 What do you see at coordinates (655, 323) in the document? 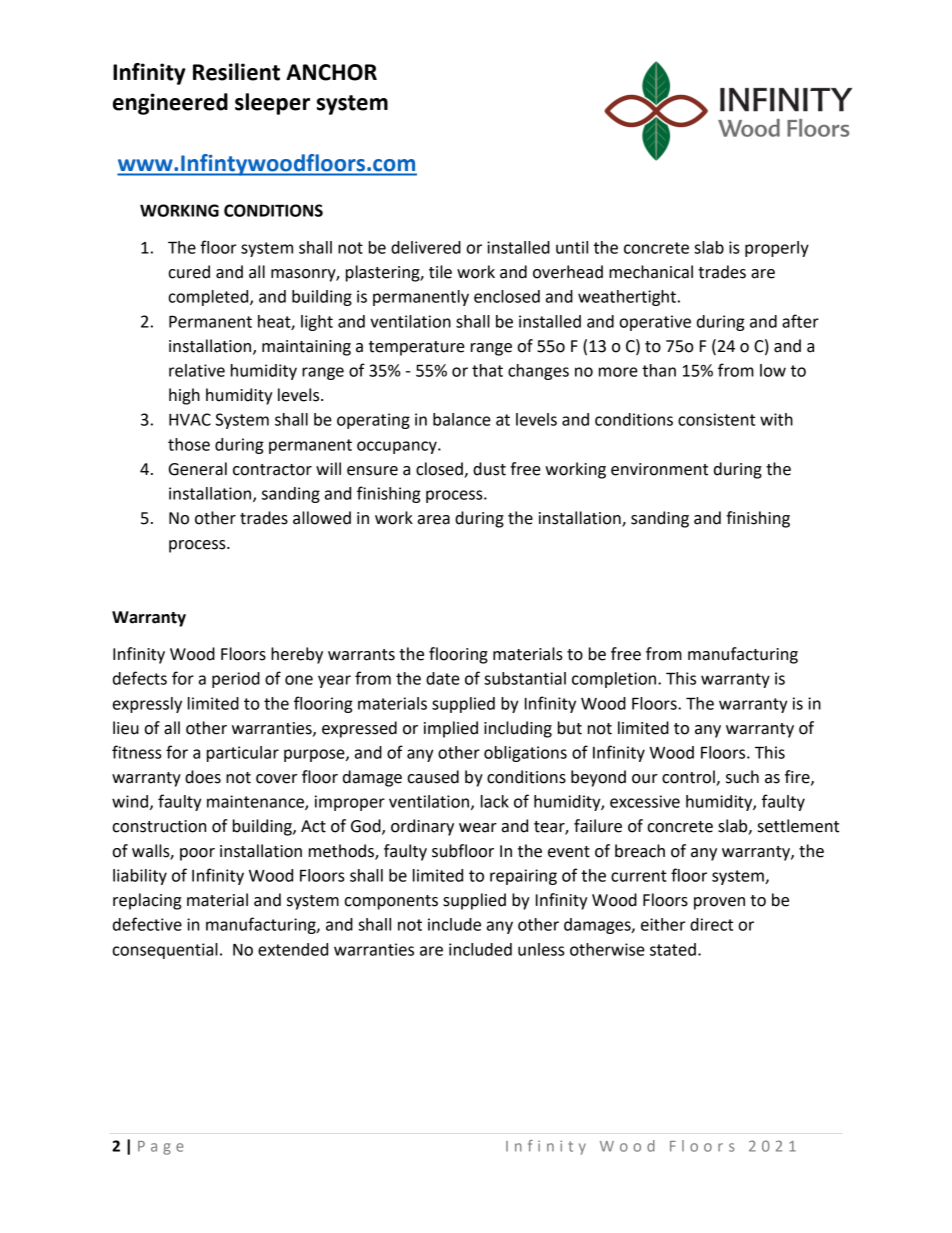
I see `operative` at bounding box center [655, 323].
